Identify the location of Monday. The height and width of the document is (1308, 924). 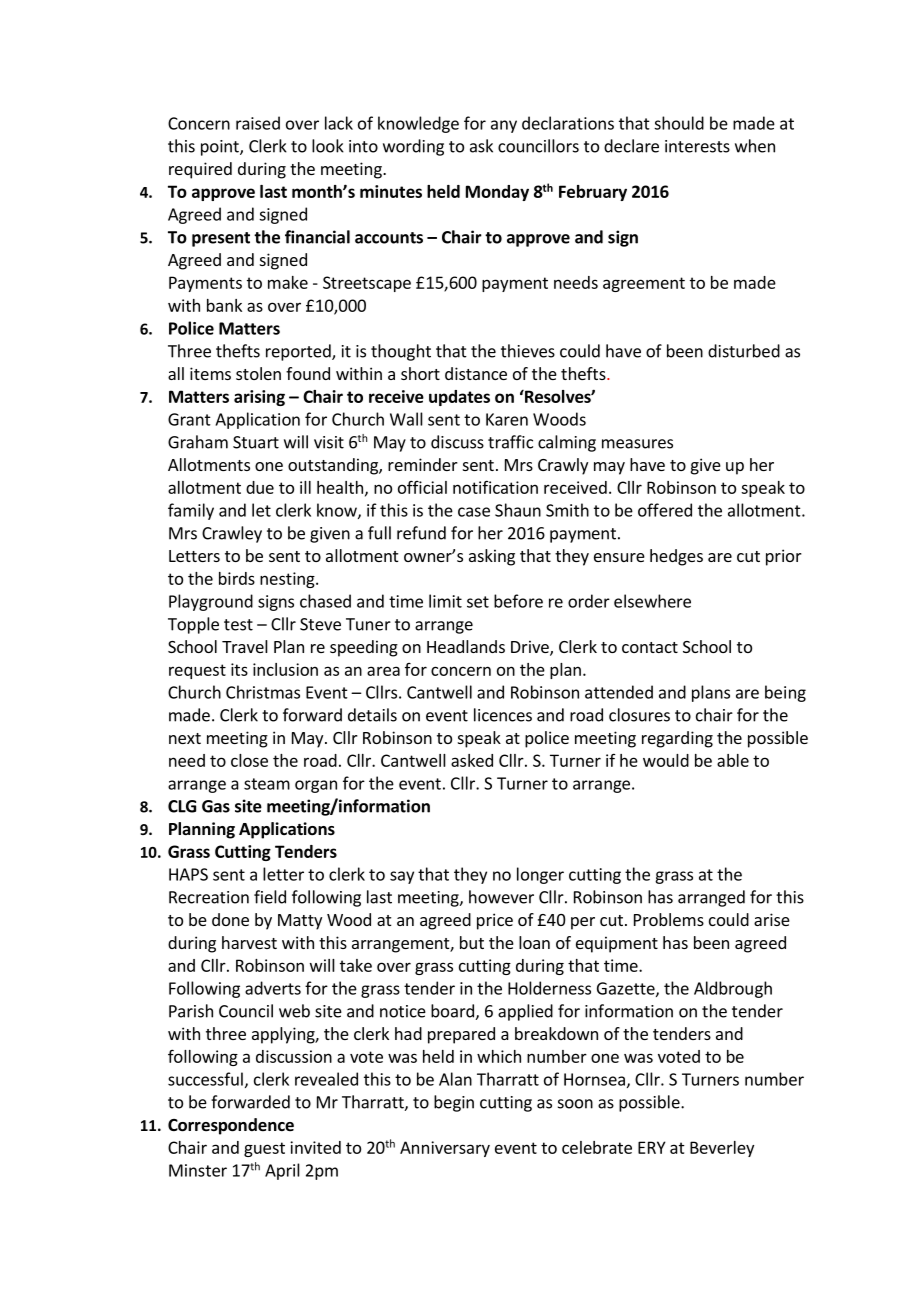
(497, 193).
